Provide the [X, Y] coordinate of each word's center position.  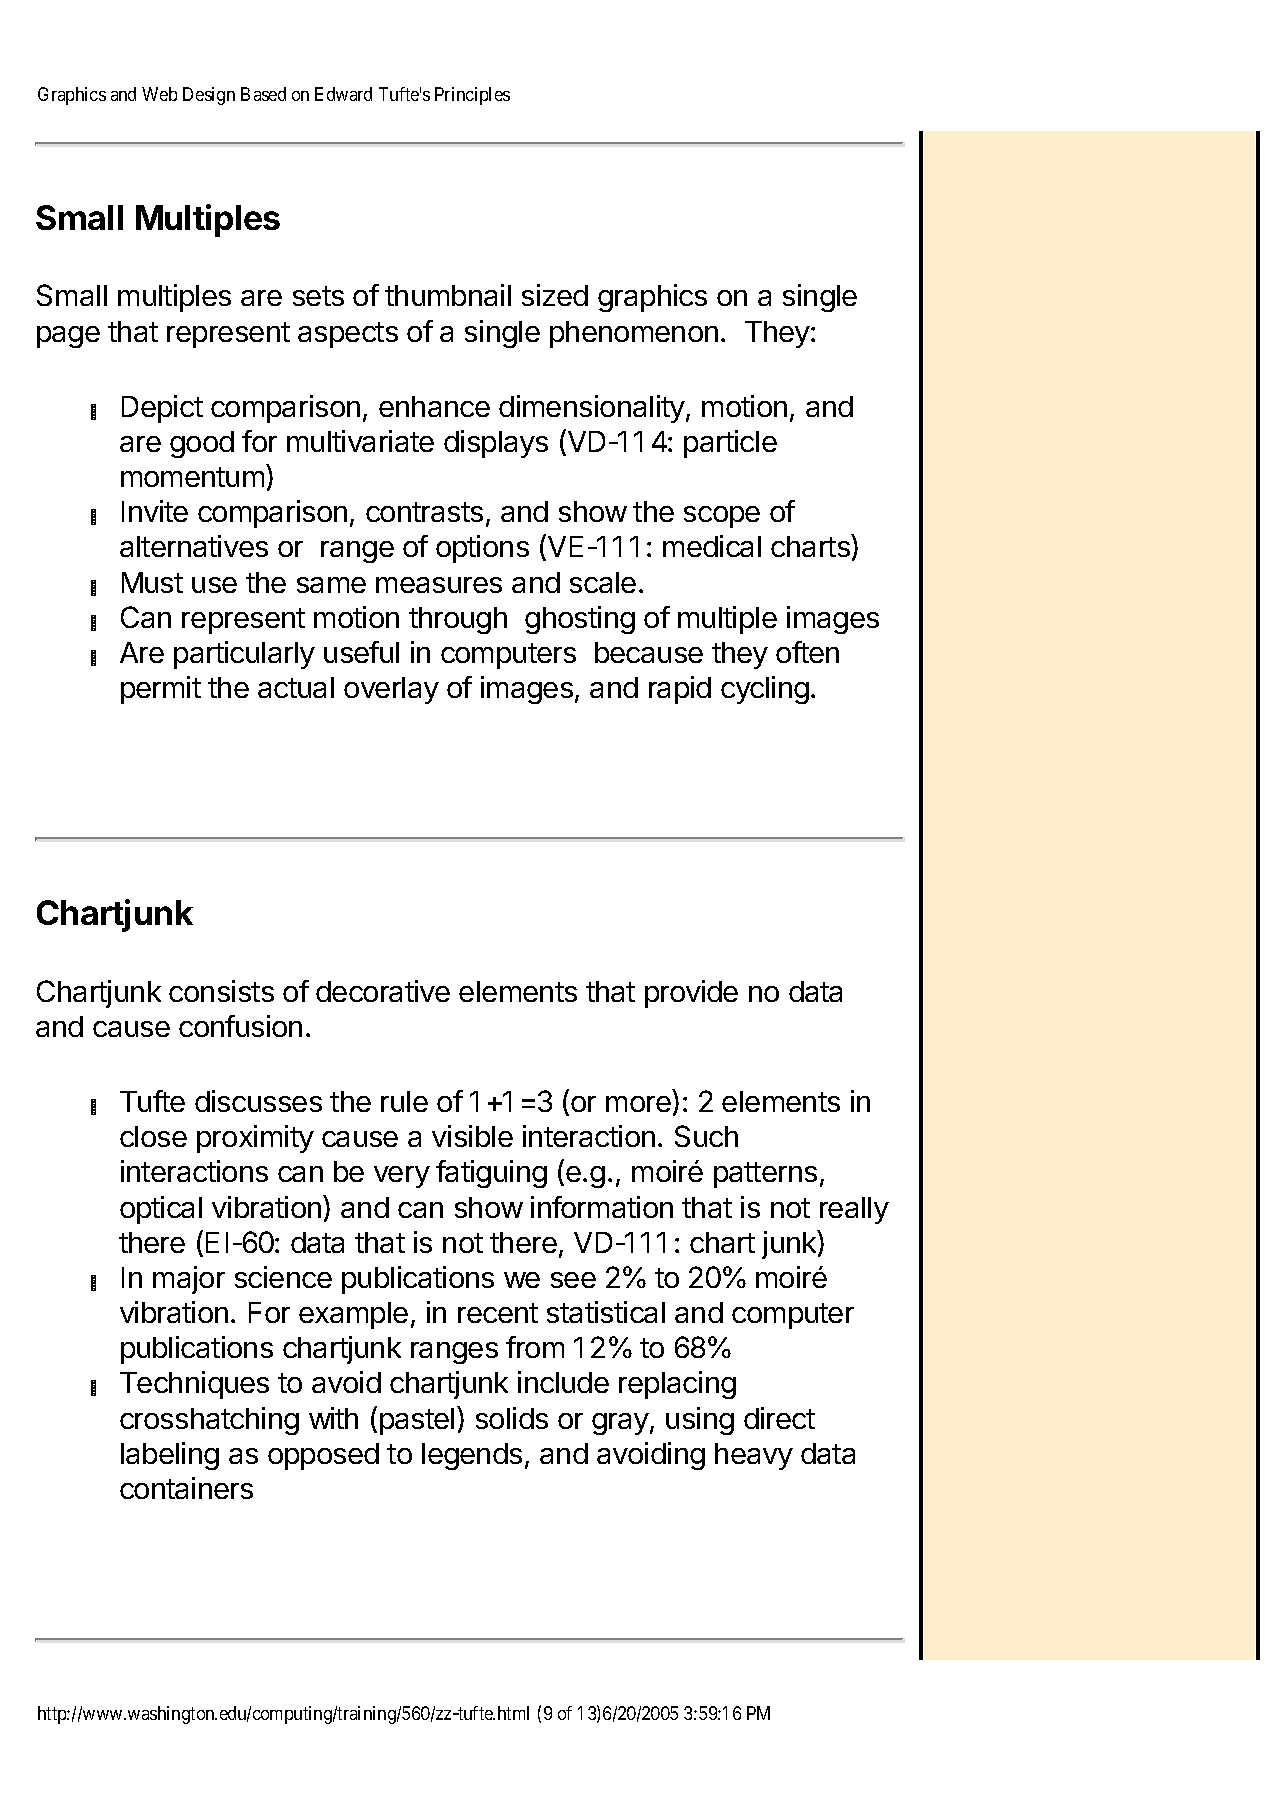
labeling [170, 1456]
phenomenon [634, 334]
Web [159, 94]
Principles [472, 96]
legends [472, 1456]
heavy [754, 1456]
